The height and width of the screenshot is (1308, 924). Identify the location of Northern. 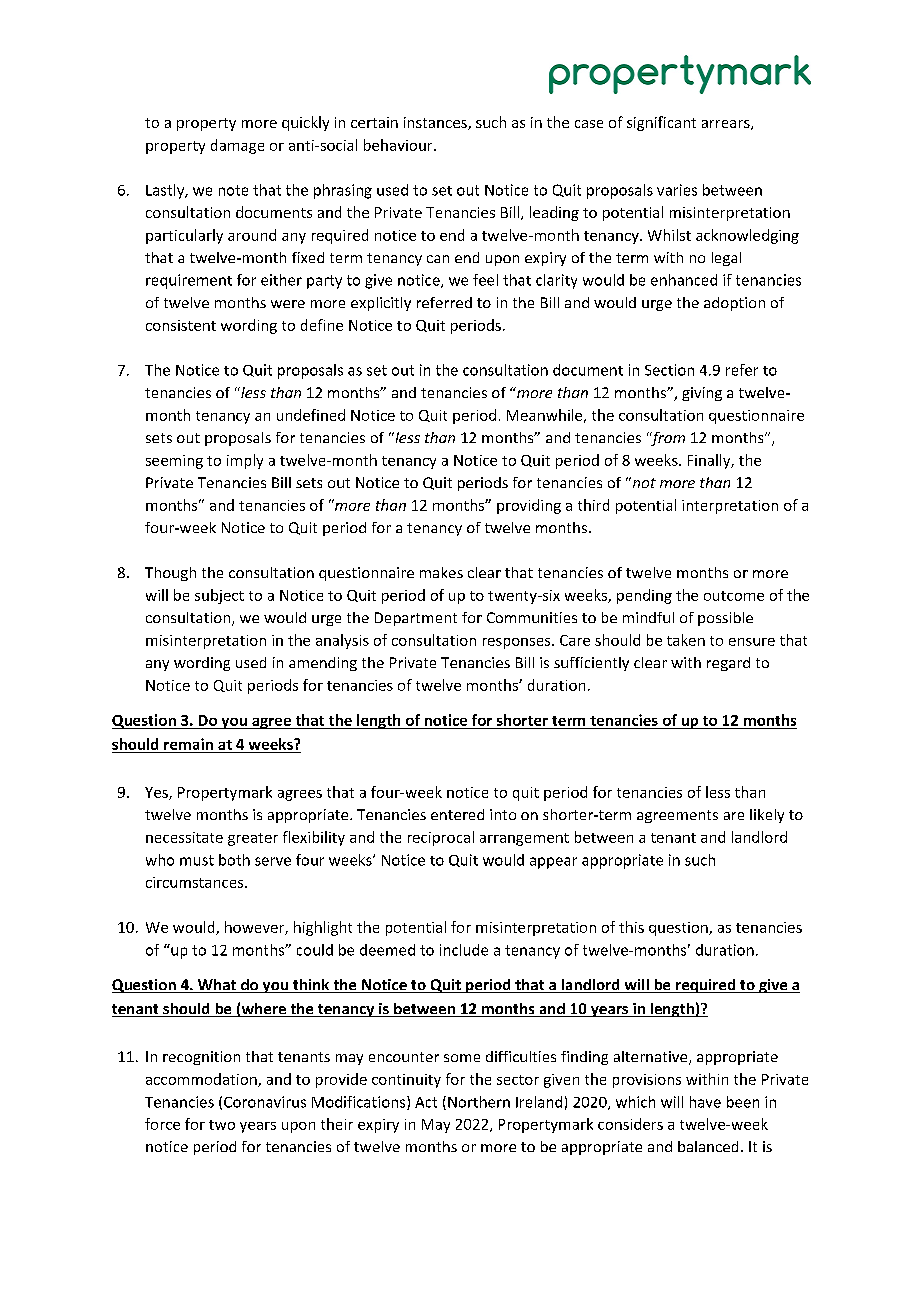
(479, 1102).
